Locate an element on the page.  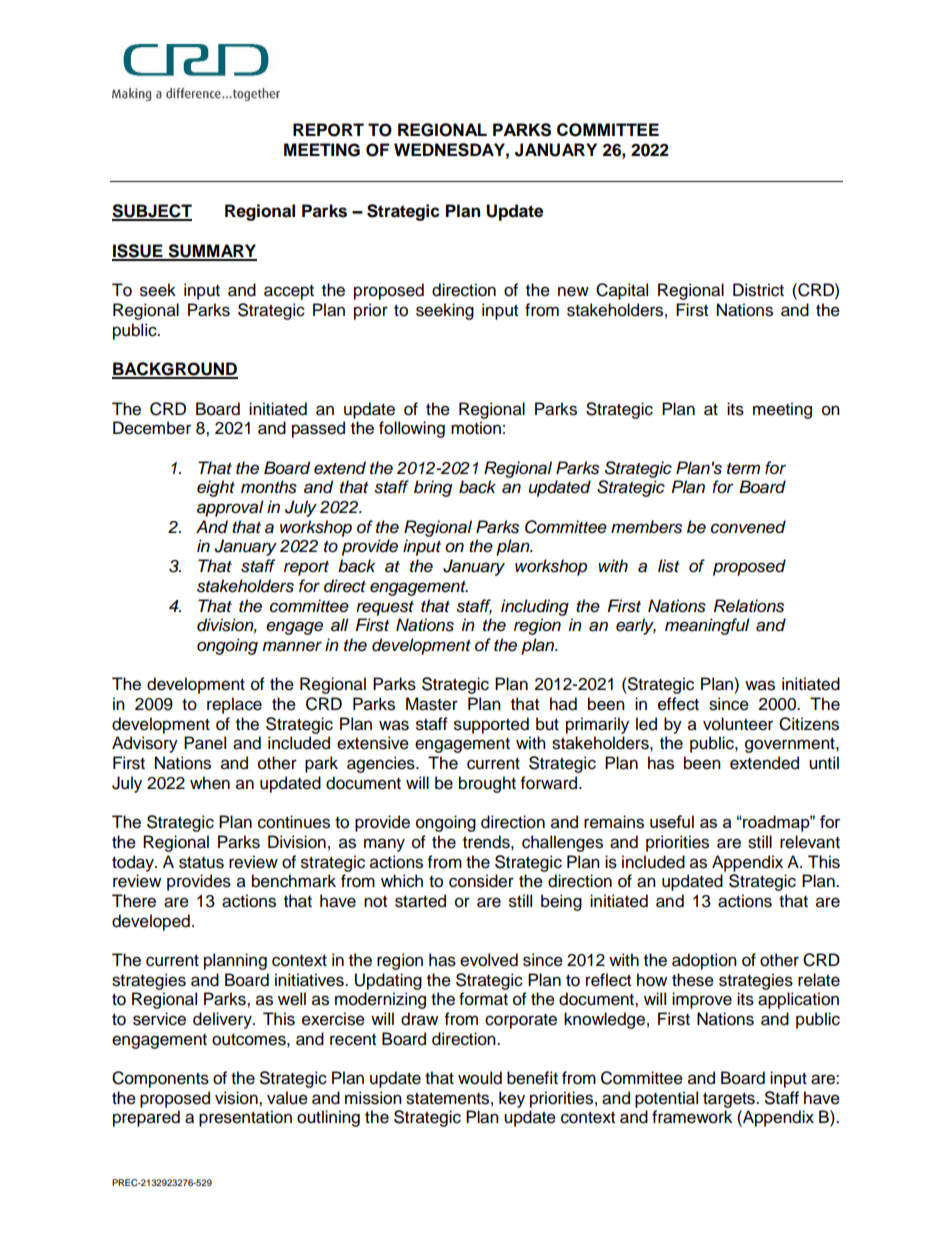
eight is located at coordinates (216, 488).
